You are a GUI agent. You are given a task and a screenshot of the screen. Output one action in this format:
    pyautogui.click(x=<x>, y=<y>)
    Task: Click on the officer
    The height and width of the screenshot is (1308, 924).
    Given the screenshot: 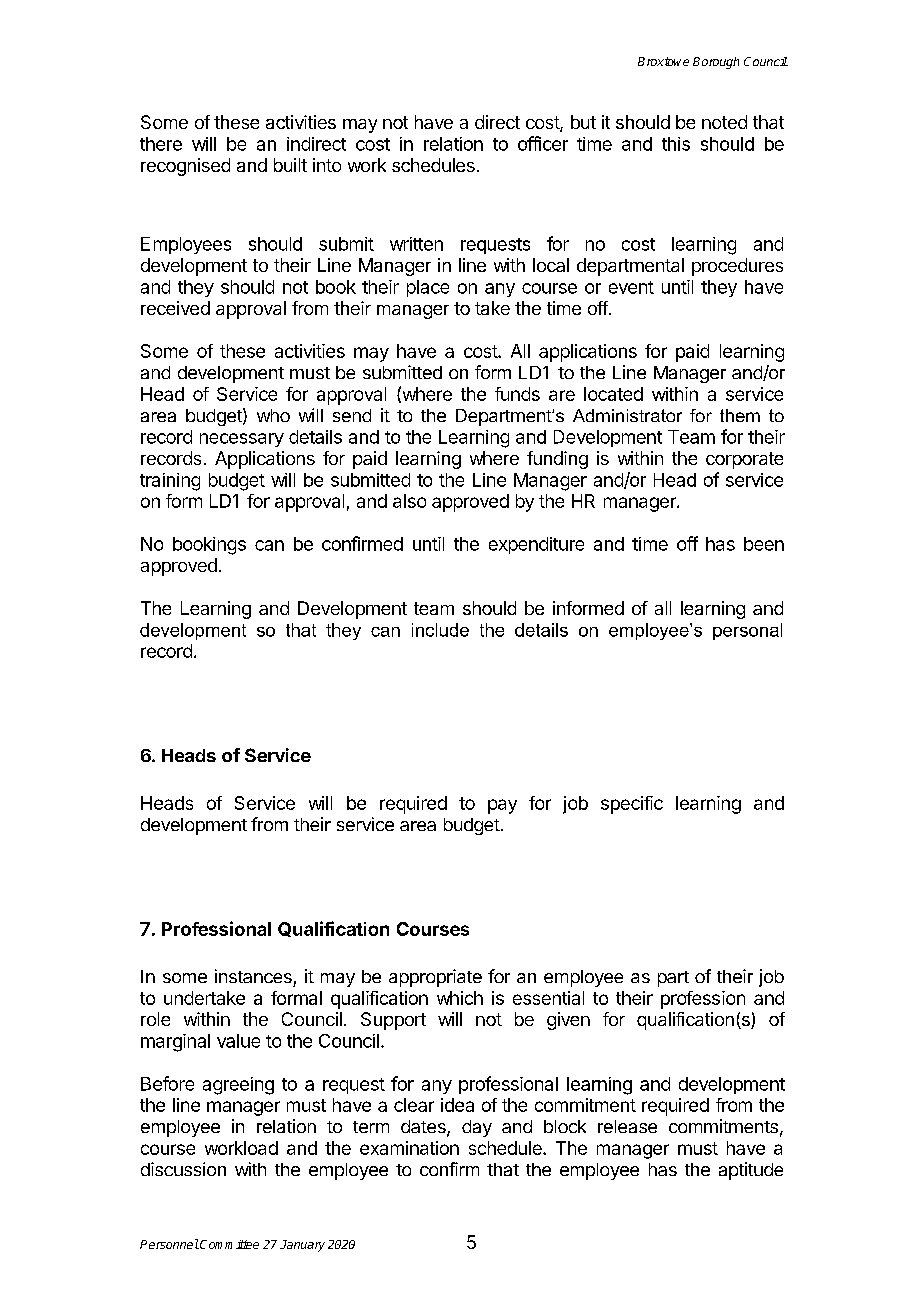 What is the action you would take?
    pyautogui.click(x=543, y=143)
